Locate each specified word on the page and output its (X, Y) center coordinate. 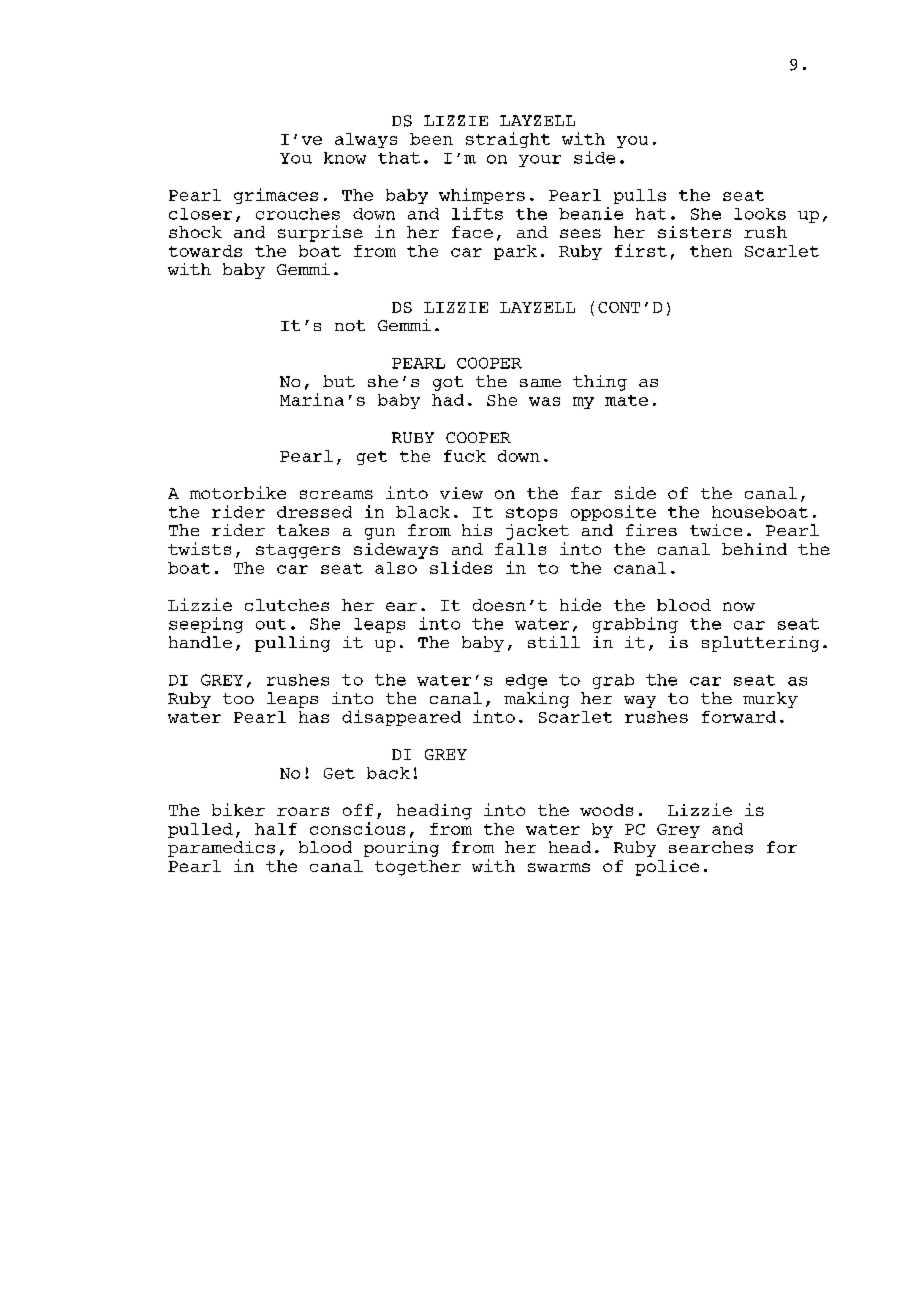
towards (205, 251)
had (448, 400)
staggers (298, 551)
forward (739, 717)
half (276, 829)
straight (508, 140)
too (238, 698)
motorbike (238, 492)
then (711, 251)
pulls (640, 196)
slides (461, 567)
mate (626, 400)
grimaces (276, 196)
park (515, 252)
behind (754, 549)
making (536, 700)
